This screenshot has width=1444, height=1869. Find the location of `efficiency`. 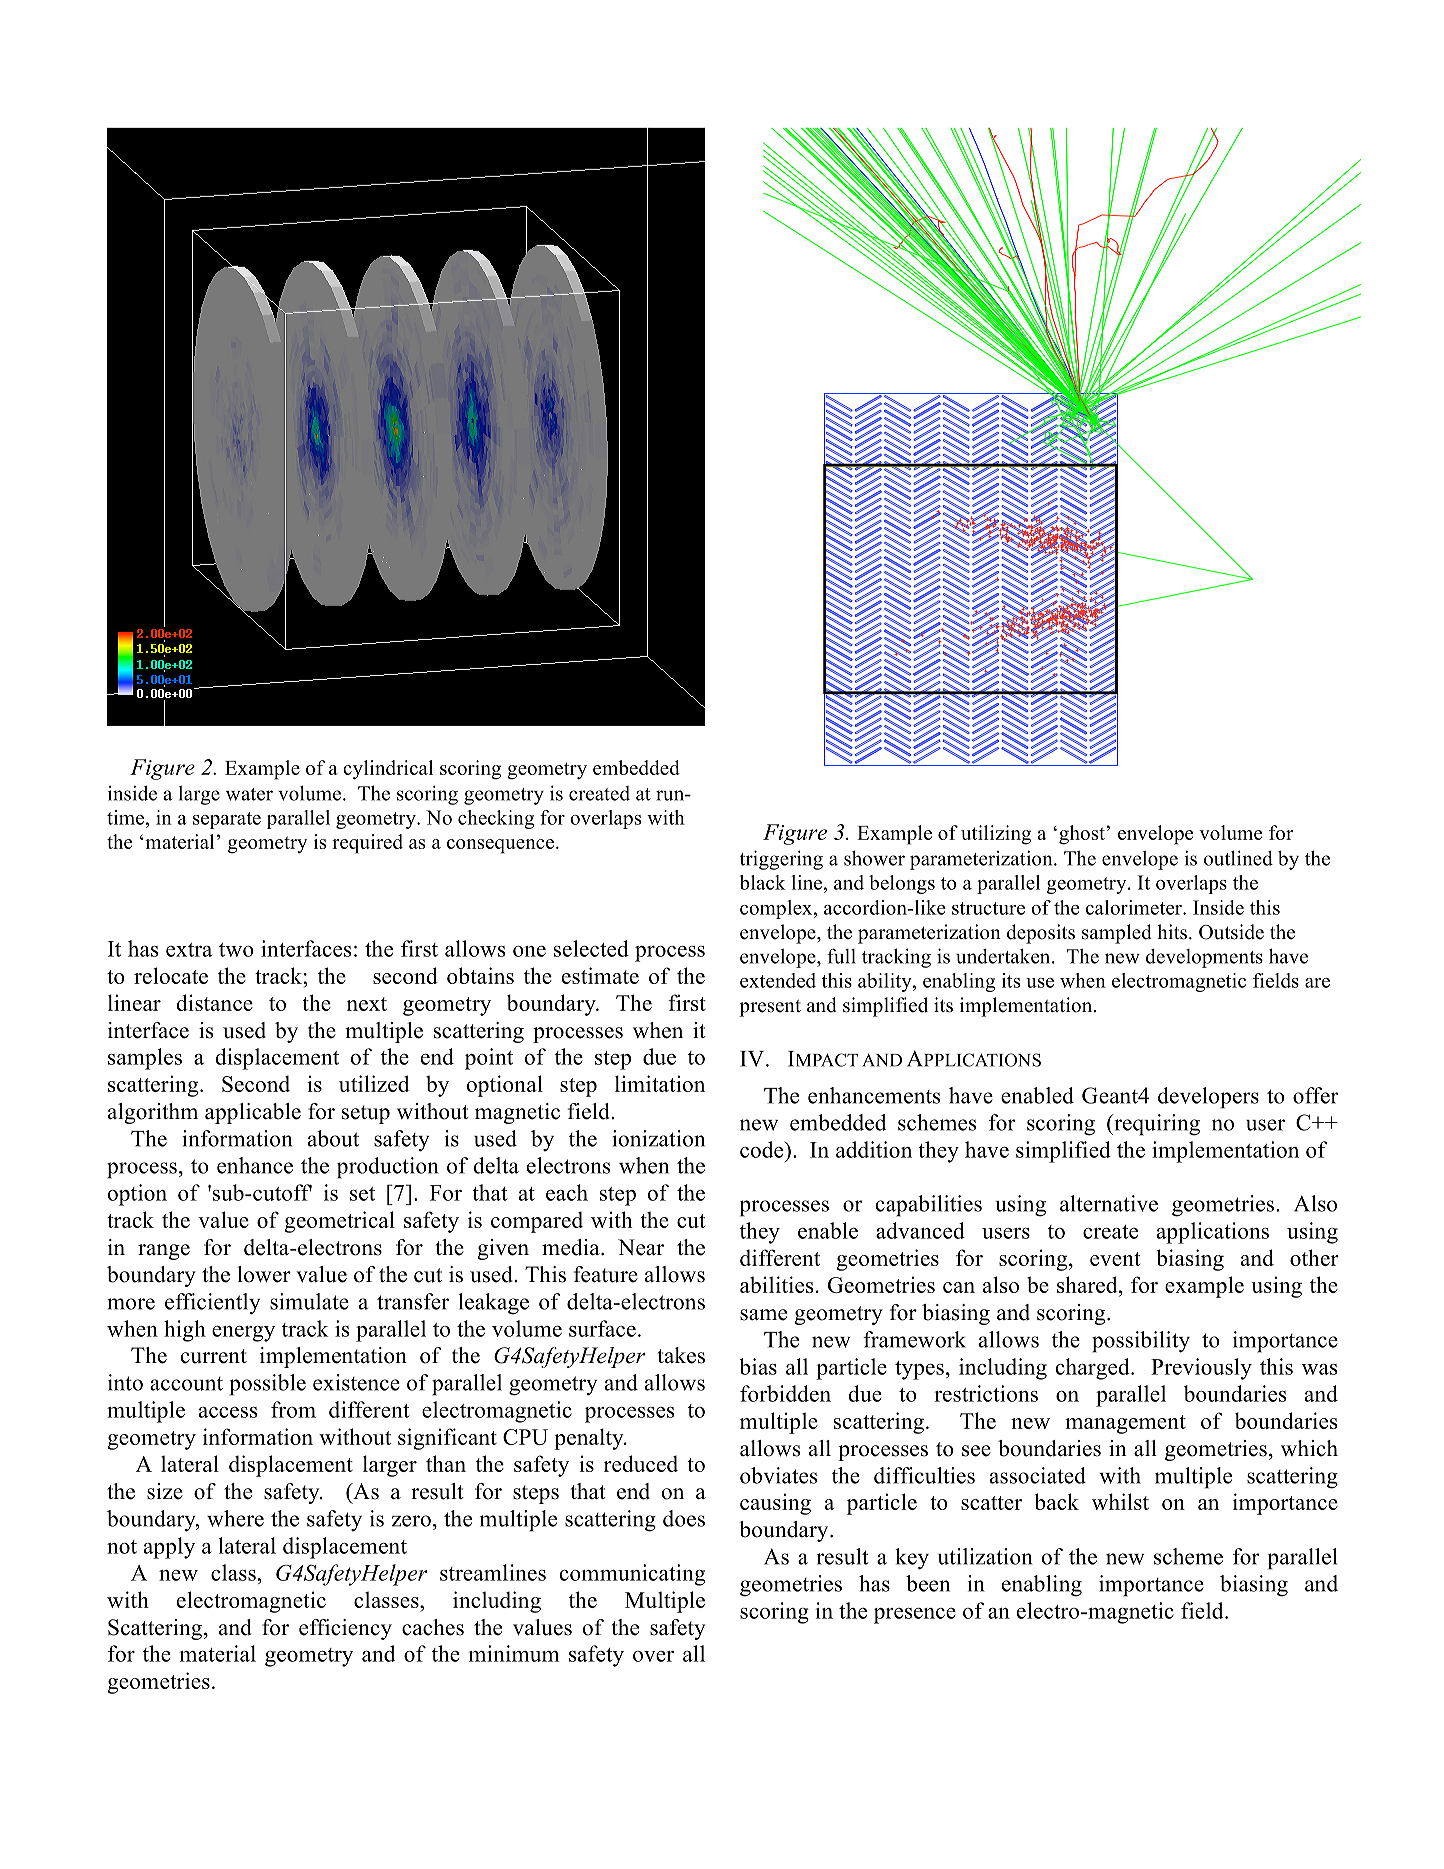

efficiency is located at coordinates (345, 1629).
